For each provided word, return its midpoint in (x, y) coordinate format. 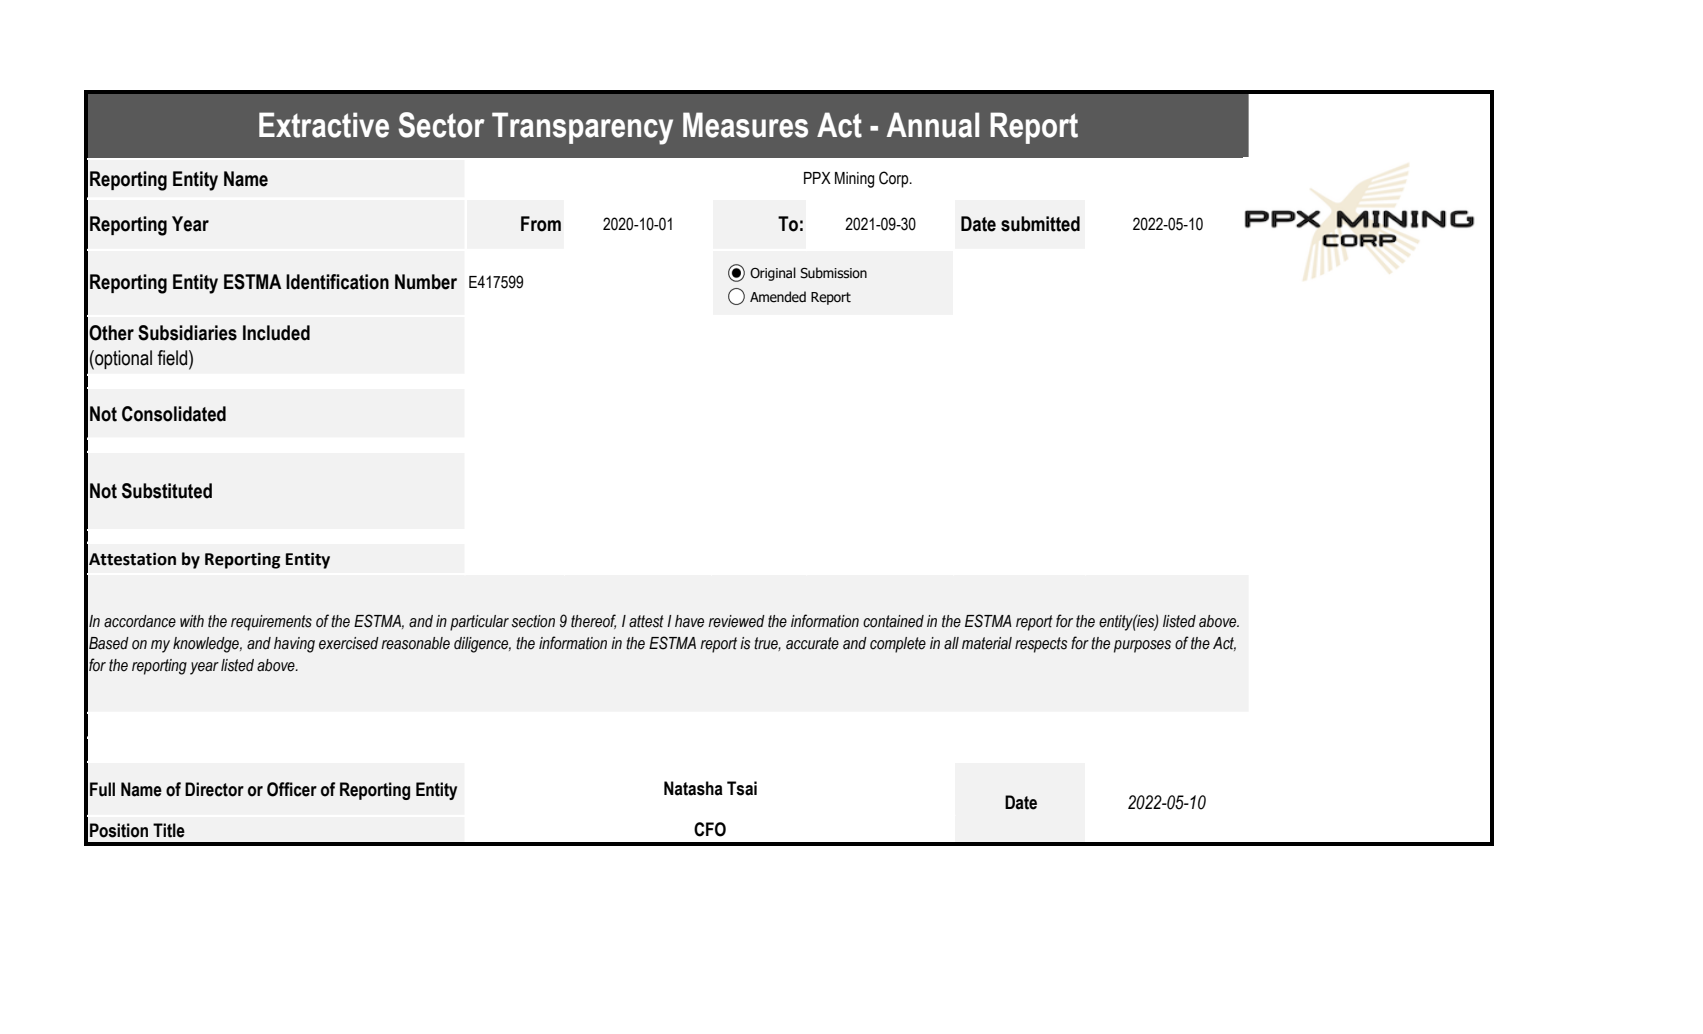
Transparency (582, 128)
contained (893, 621)
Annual (933, 125)
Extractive (324, 125)
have (689, 621)
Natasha (693, 788)
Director (214, 789)
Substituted (167, 491)
